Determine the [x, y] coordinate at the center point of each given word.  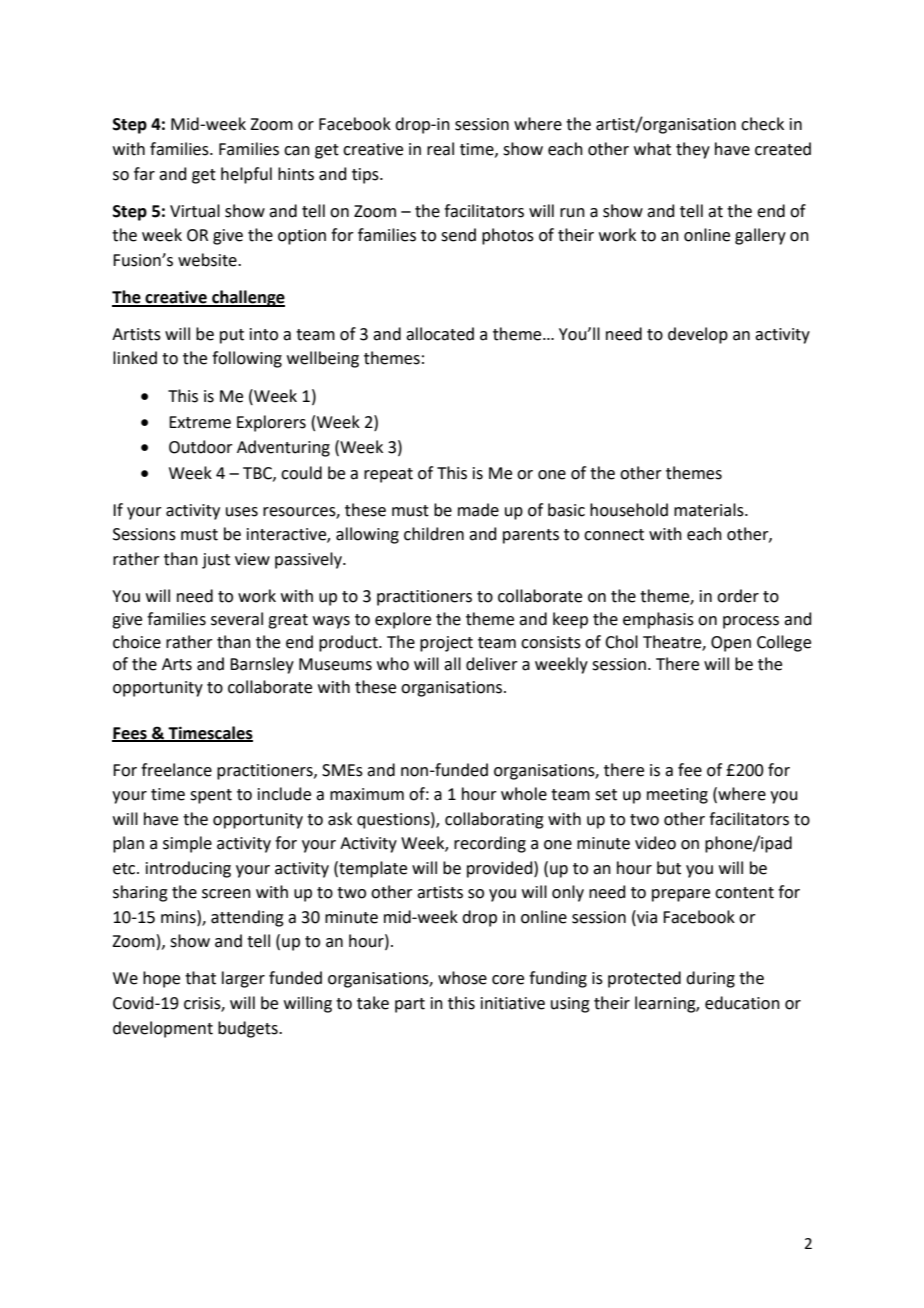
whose [462, 978]
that [200, 978]
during [710, 979]
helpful [246, 175]
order [738, 596]
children [434, 534]
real [440, 149]
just [216, 561]
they [693, 150]
